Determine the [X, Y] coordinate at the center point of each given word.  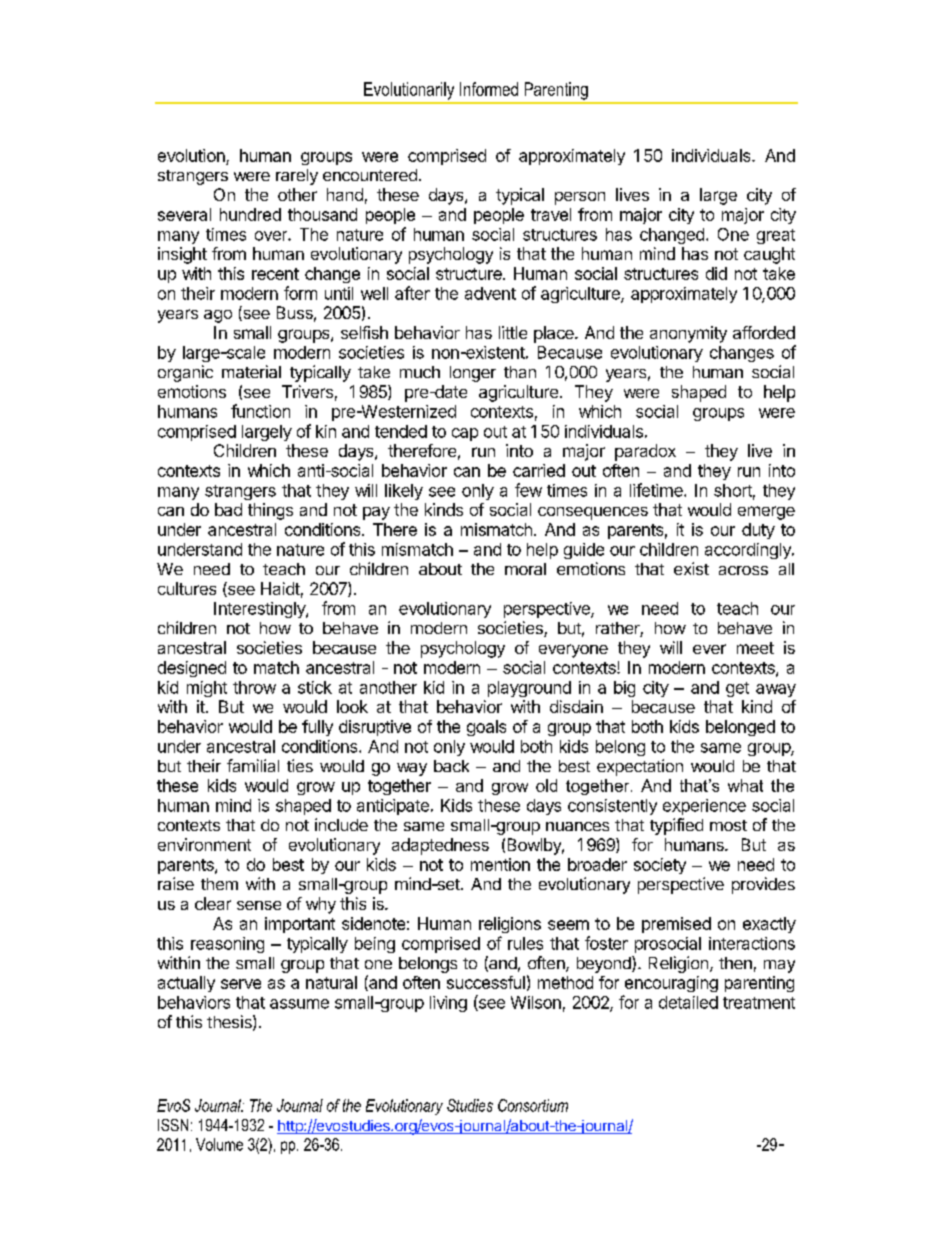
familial [253, 765]
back [451, 766]
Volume [219, 1144]
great [776, 236]
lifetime [657, 490]
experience [704, 807]
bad [228, 509]
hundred [250, 214]
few [528, 490]
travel [551, 214]
